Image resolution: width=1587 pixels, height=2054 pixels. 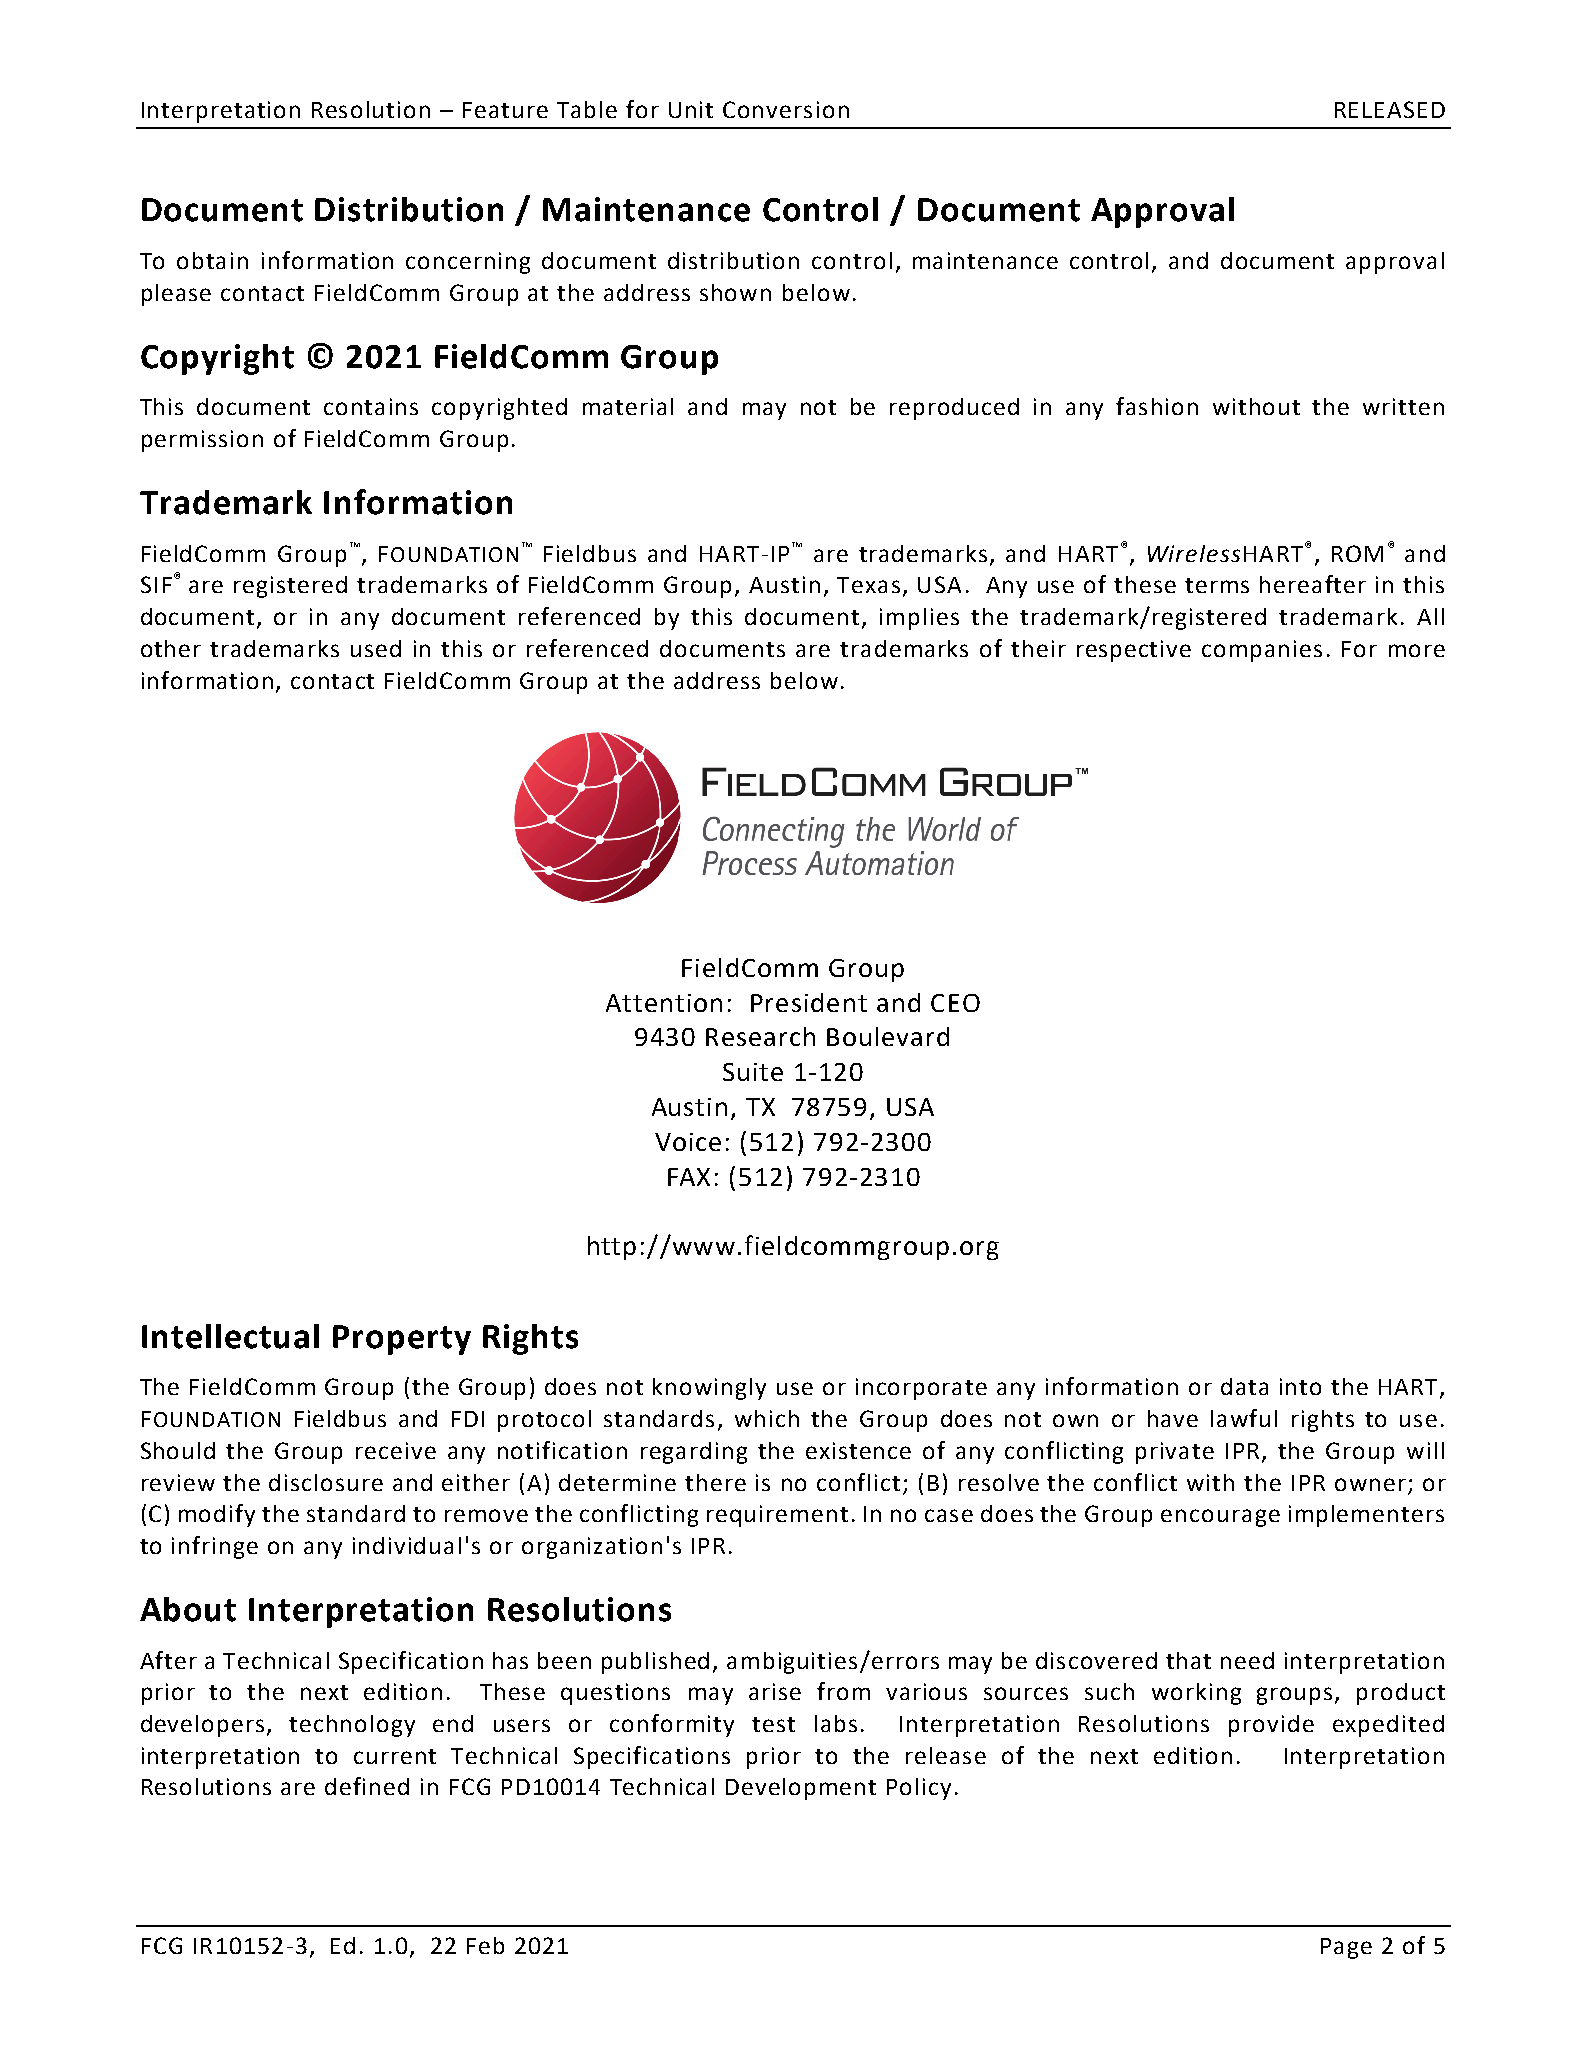 I want to click on Conversion, so click(x=786, y=109).
